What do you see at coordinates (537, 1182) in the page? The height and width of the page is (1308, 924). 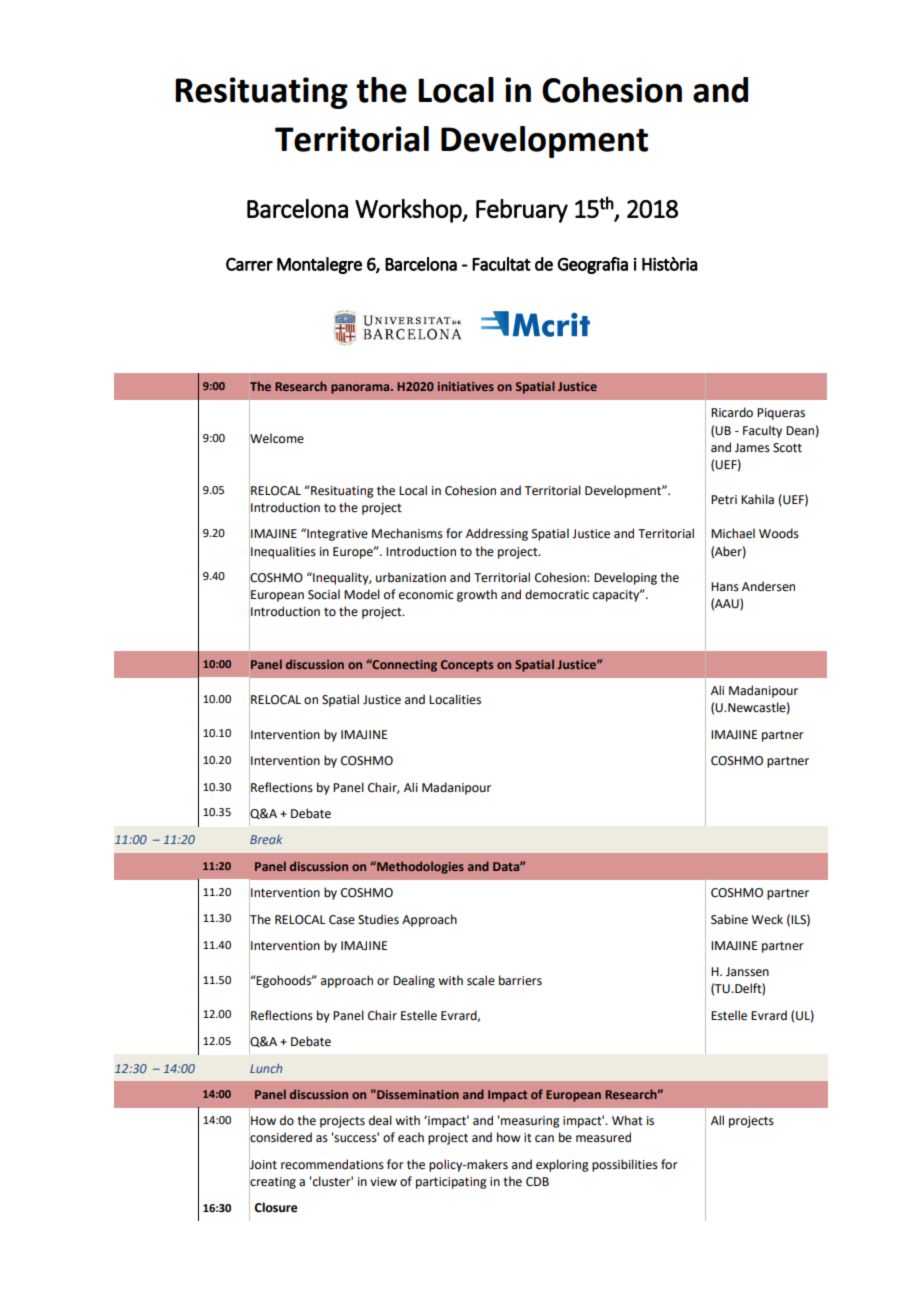 I see `CDB` at bounding box center [537, 1182].
